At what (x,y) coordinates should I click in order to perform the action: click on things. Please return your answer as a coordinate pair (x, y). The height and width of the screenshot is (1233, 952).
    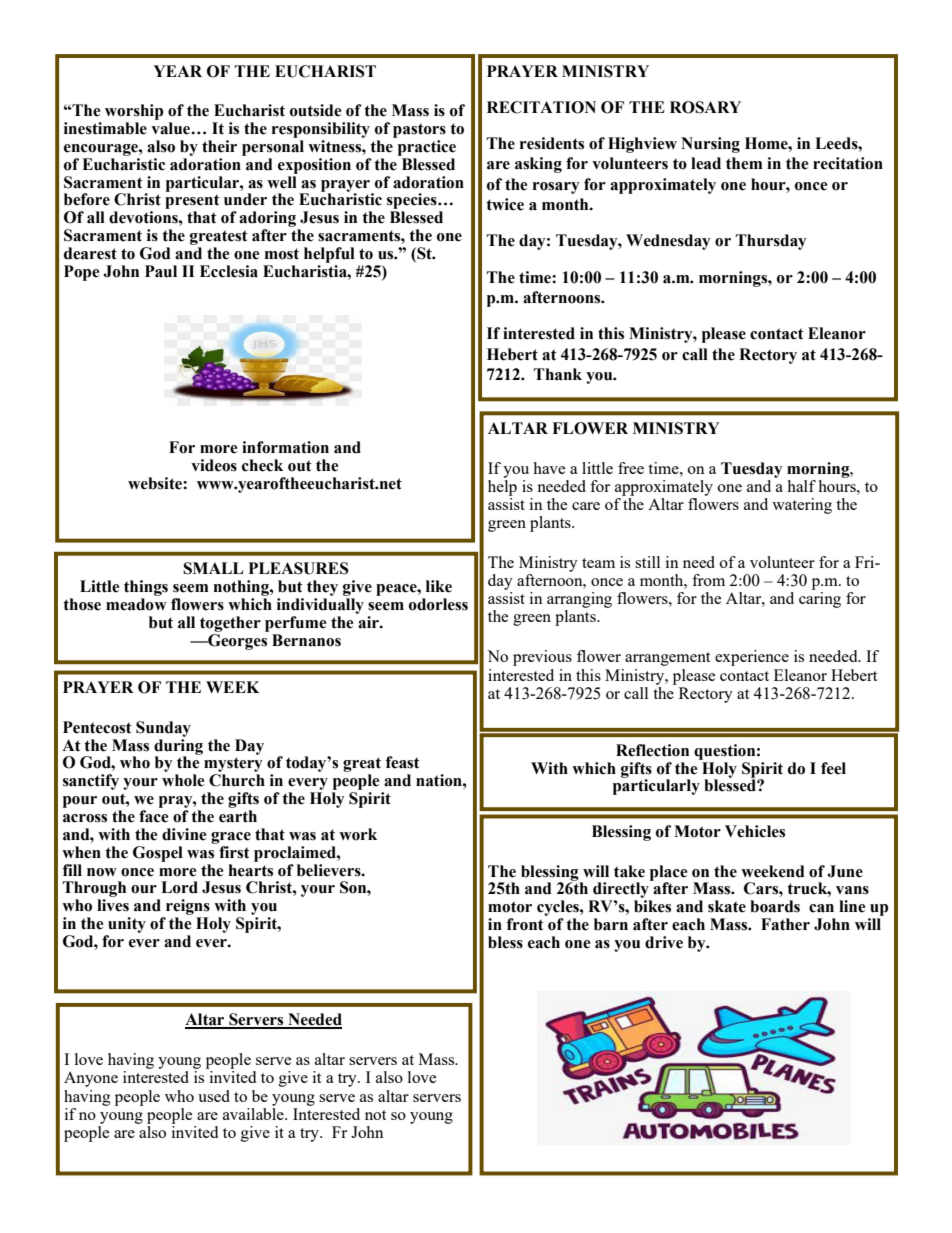
    Looking at the image, I should click on (146, 588).
